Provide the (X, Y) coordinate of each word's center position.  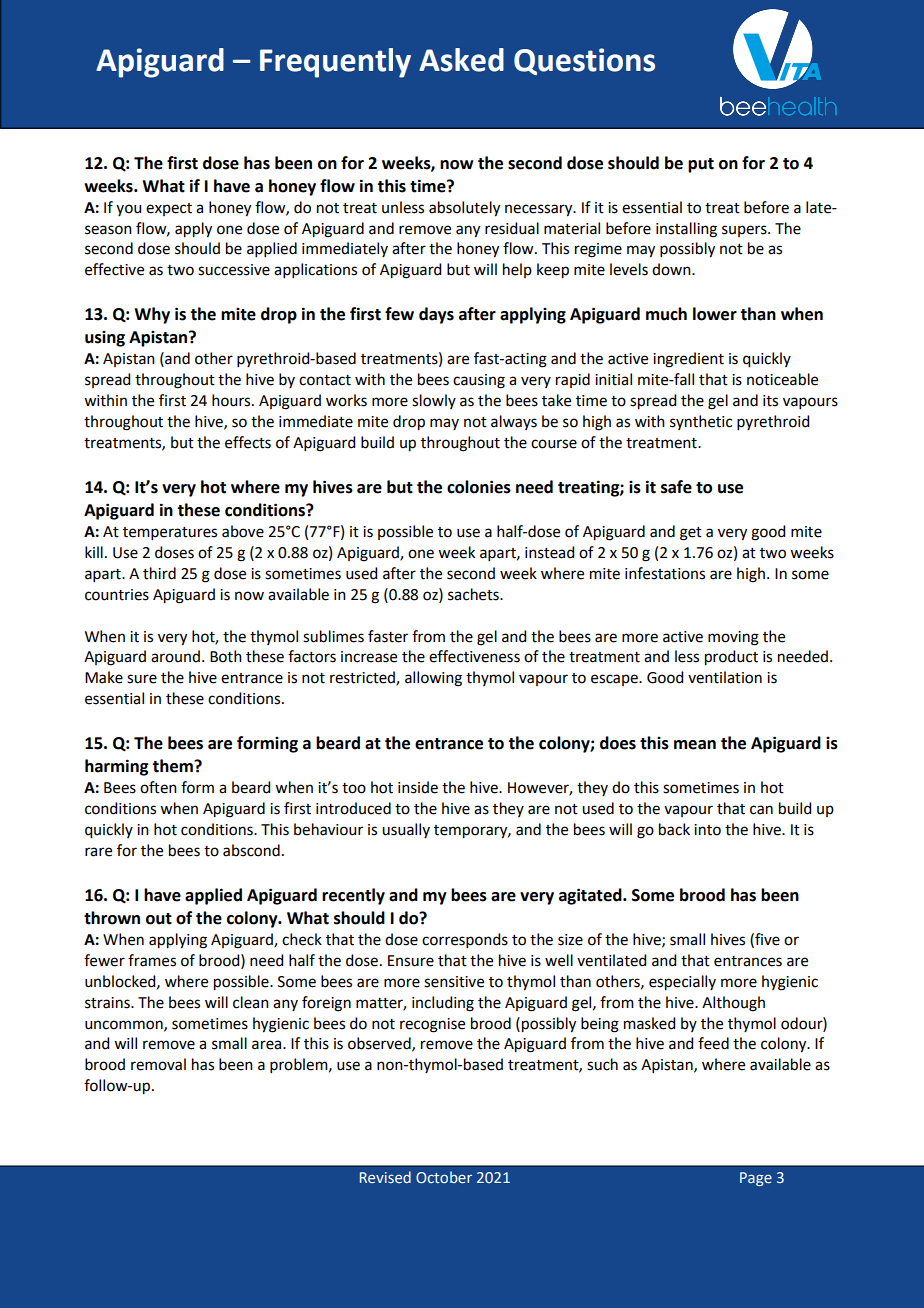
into (707, 830)
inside (418, 787)
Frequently (335, 63)
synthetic (701, 422)
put (701, 165)
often (158, 787)
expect (169, 209)
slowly (434, 401)
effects (248, 442)
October (444, 1177)
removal (158, 1064)
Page (756, 1179)
